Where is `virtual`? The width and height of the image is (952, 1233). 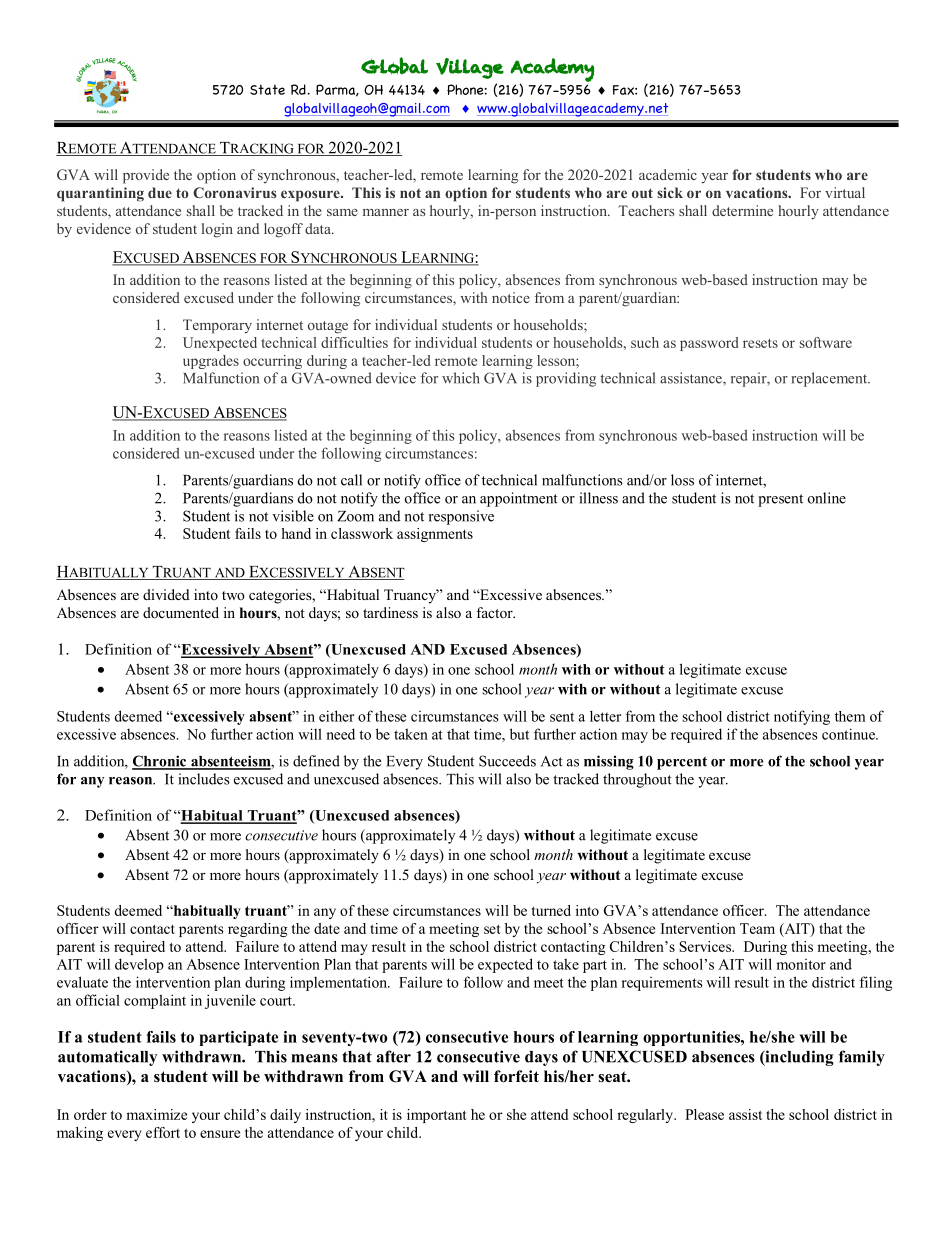
virtual is located at coordinates (845, 192).
